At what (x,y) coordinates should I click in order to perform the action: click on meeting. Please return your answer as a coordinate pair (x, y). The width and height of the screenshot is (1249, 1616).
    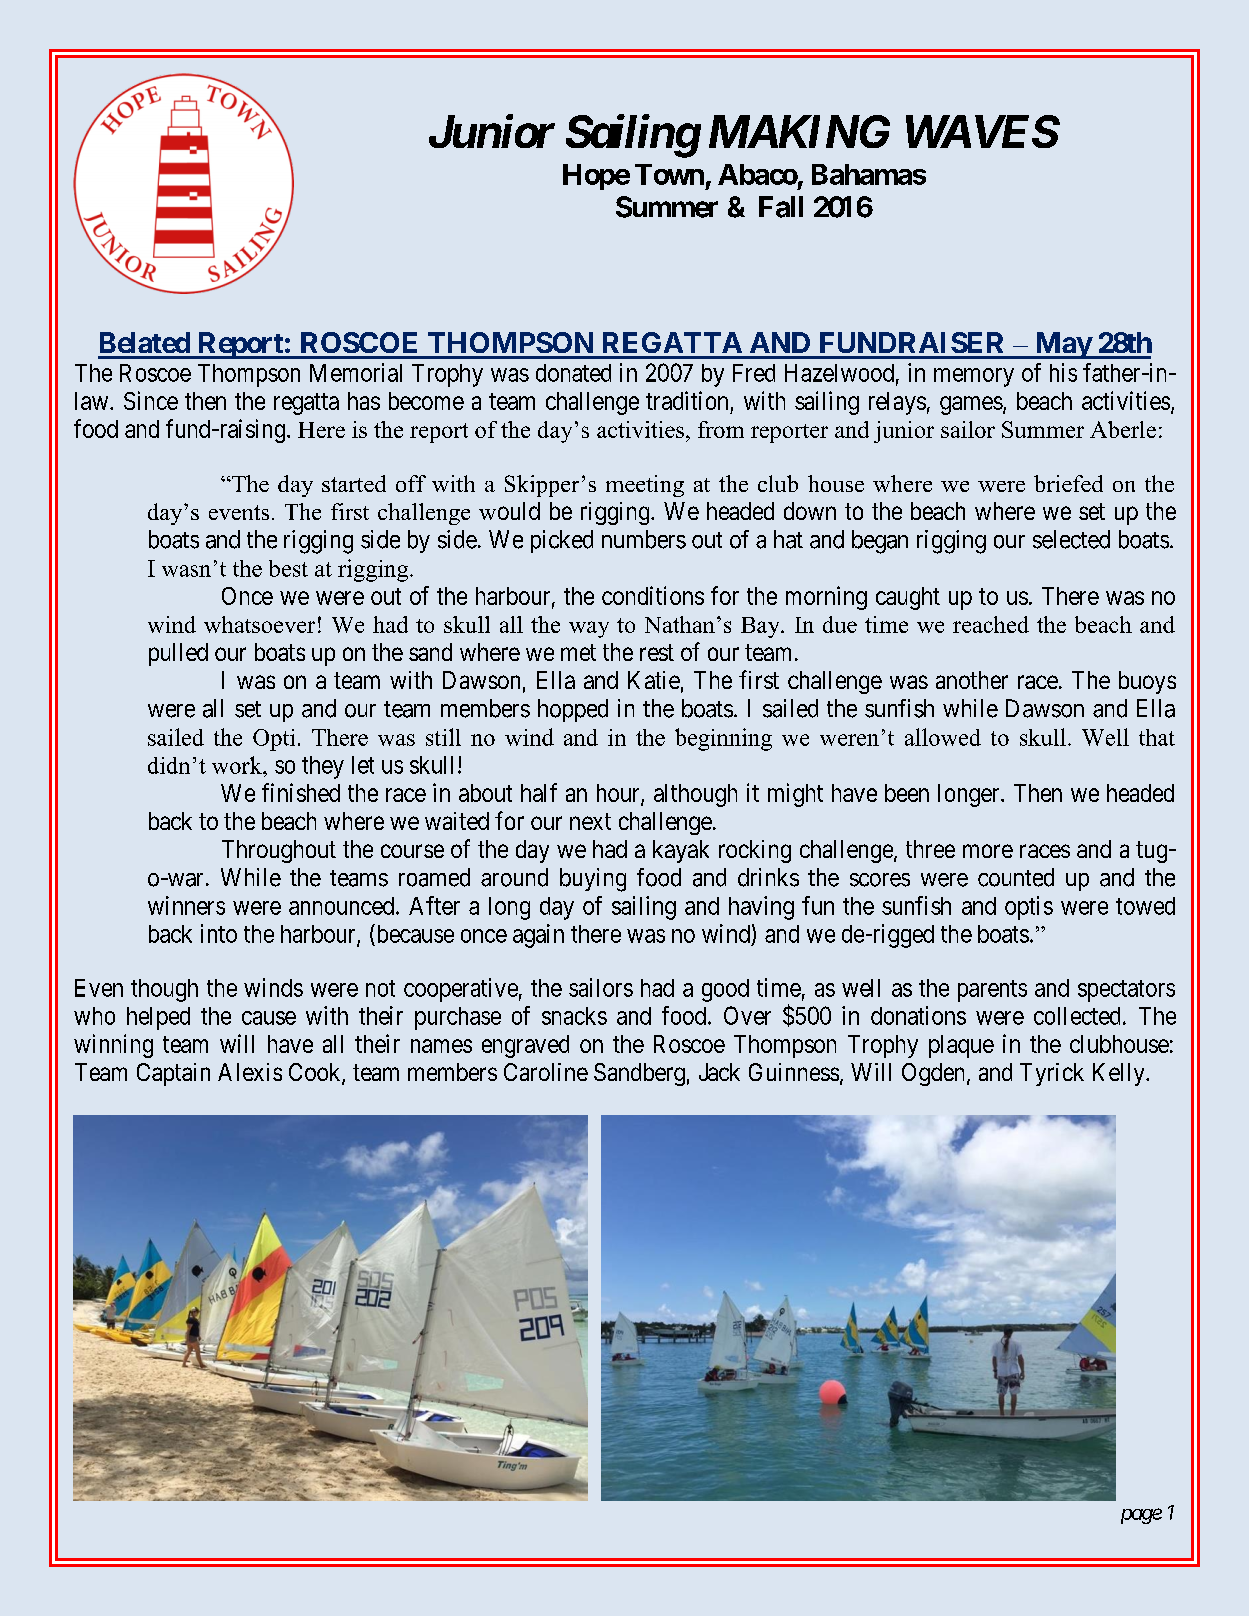
    Looking at the image, I should click on (645, 486).
